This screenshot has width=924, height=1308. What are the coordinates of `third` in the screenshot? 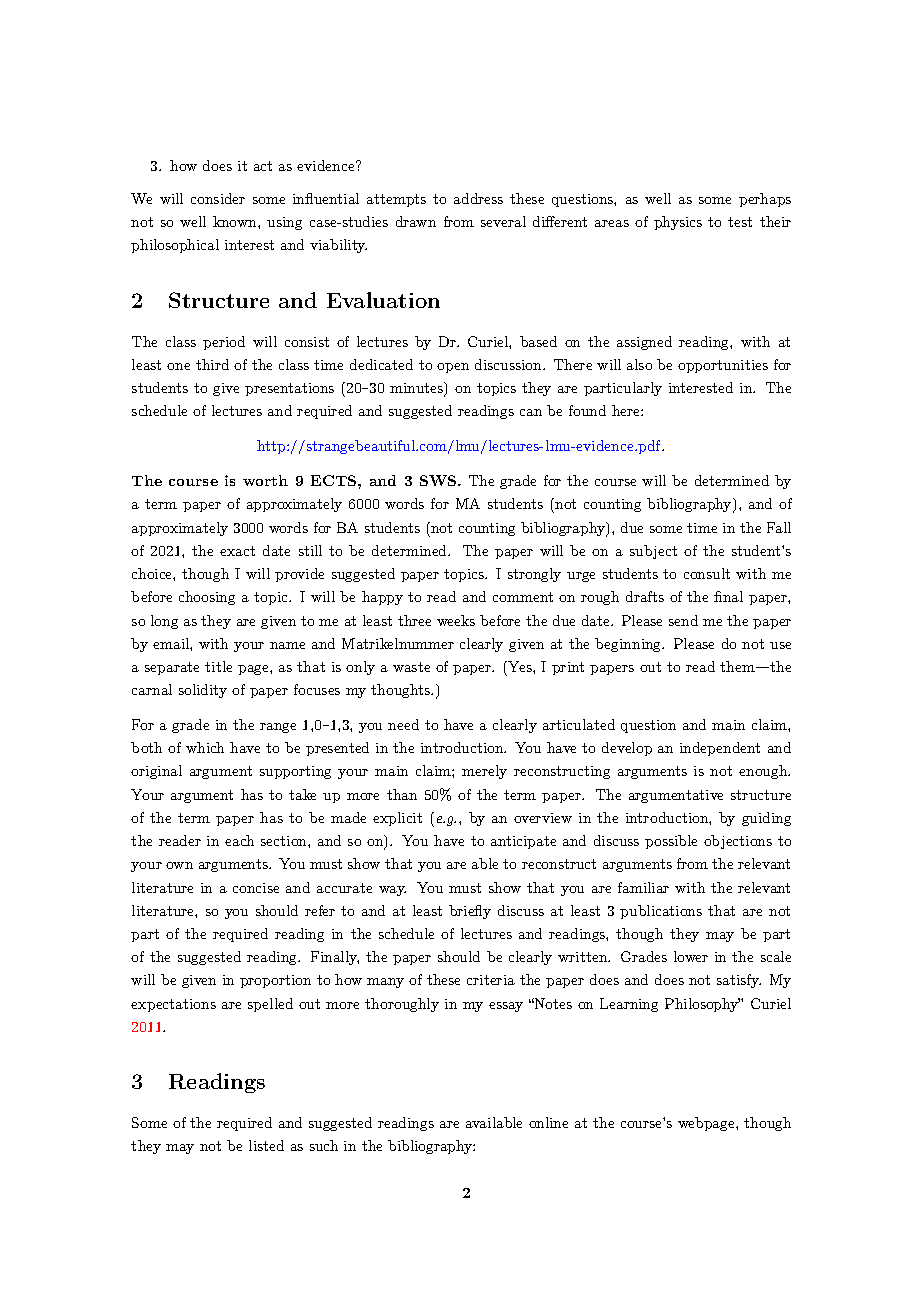 It's located at (212, 364).
